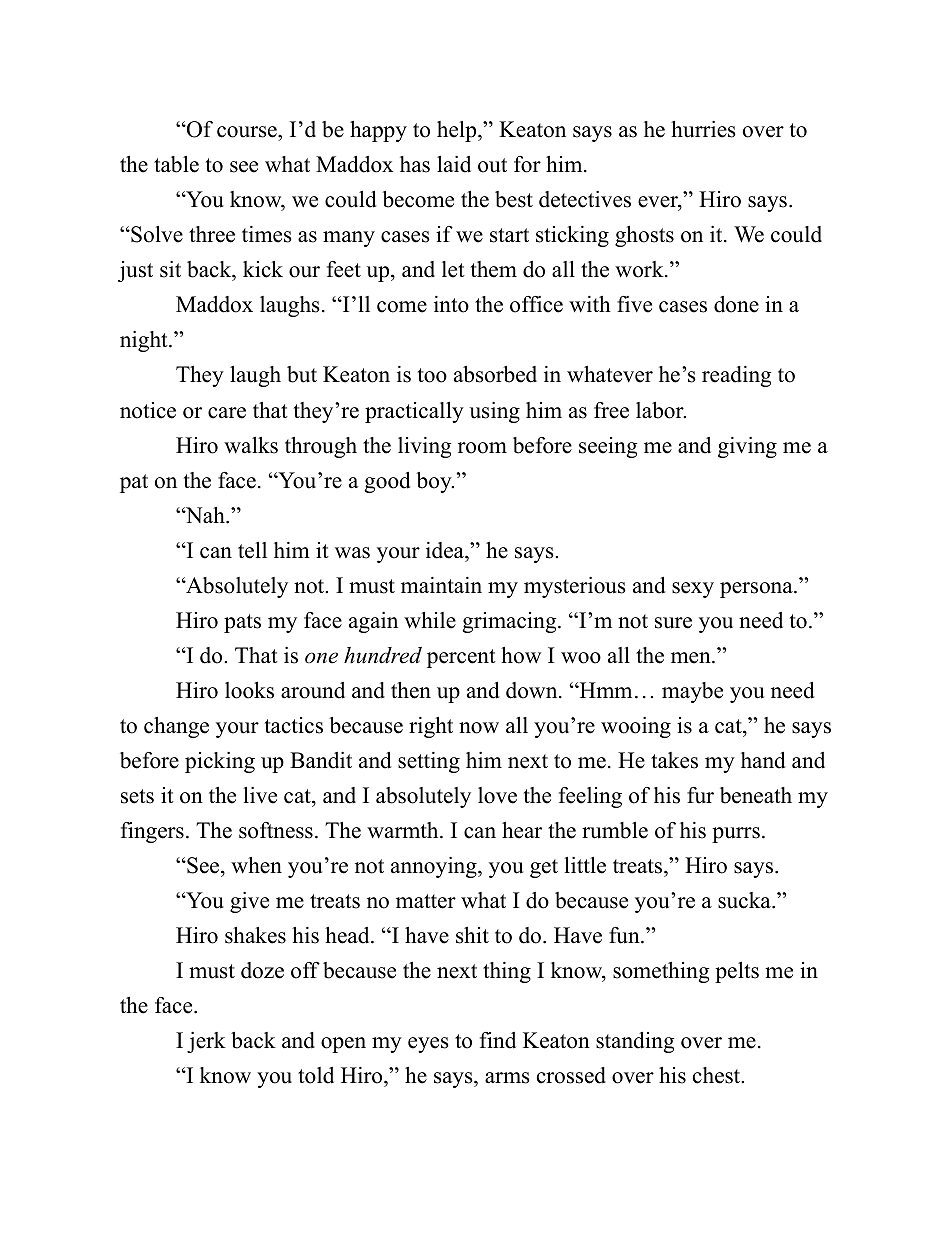  Describe the element at coordinates (242, 623) in the screenshot. I see `pats` at that location.
